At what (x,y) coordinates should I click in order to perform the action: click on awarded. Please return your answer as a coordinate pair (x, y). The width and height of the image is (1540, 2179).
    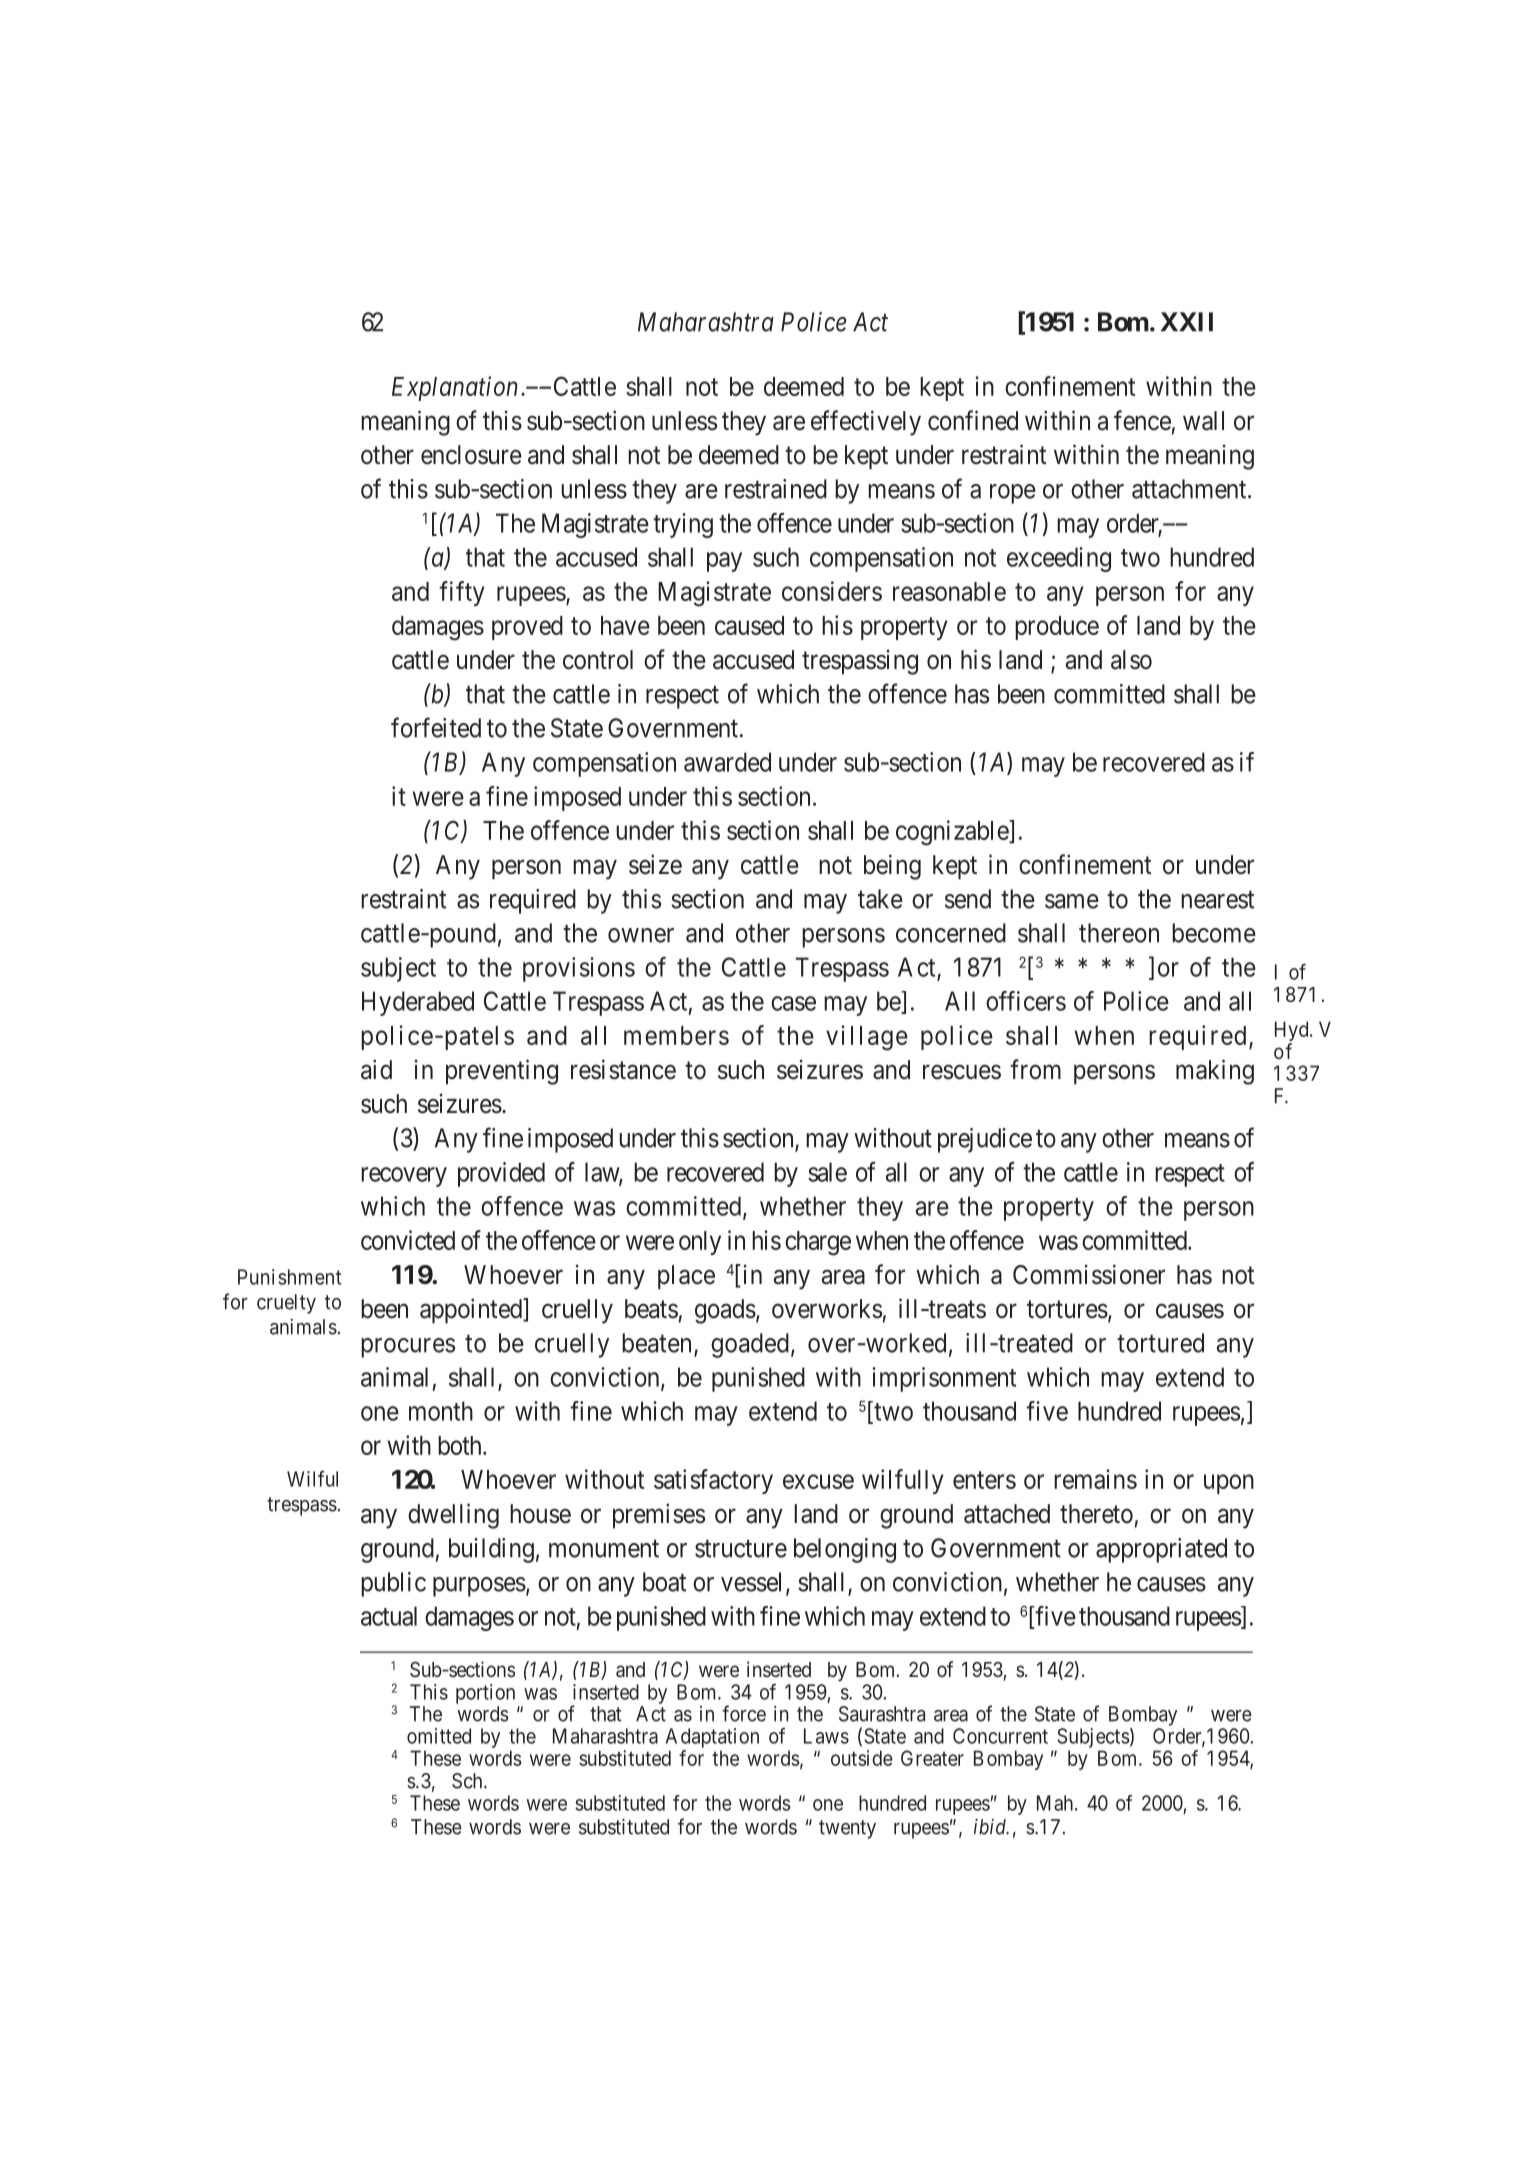
    Looking at the image, I should click on (727, 762).
